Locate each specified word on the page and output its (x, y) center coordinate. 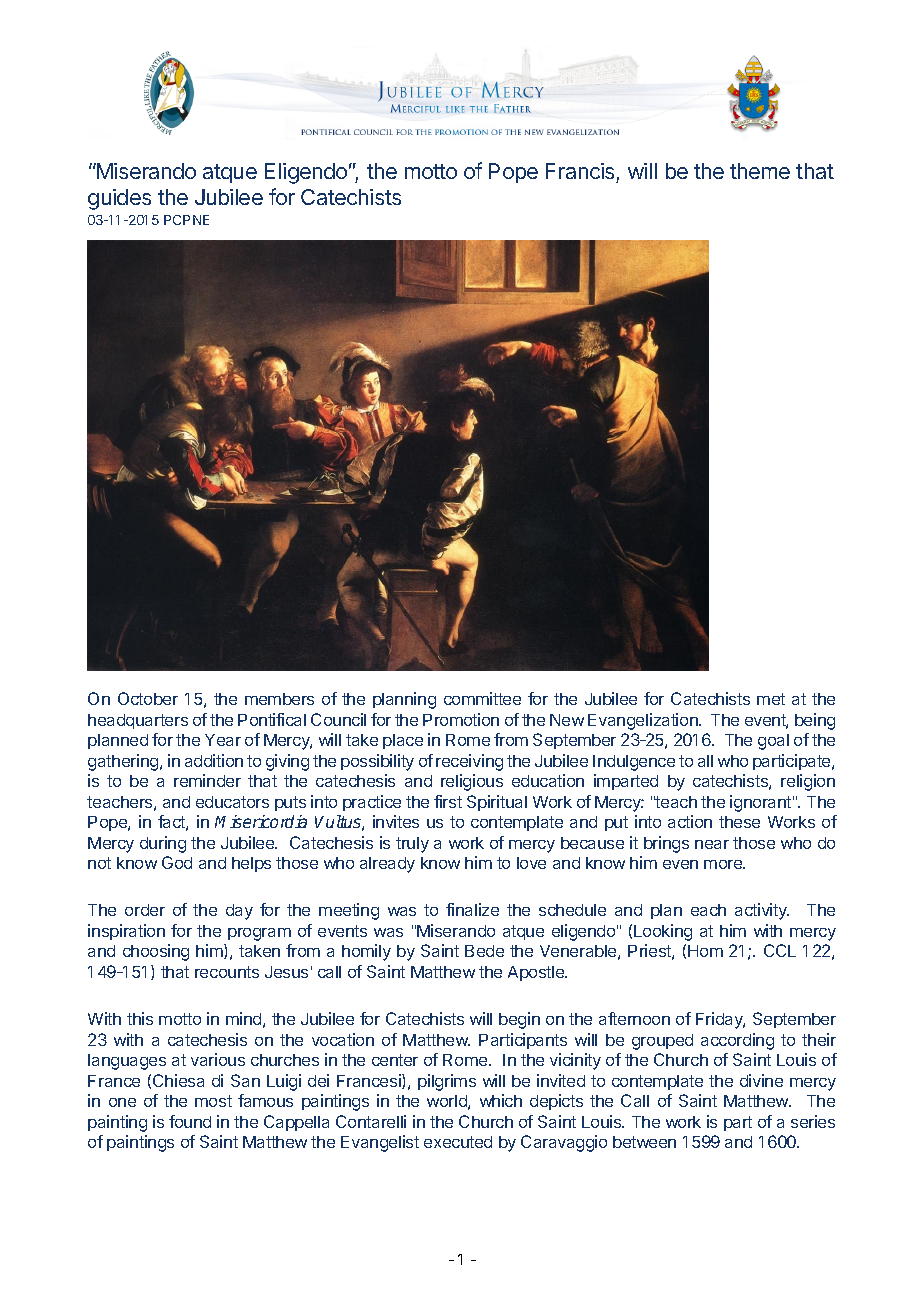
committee (482, 698)
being (815, 721)
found (190, 1121)
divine (761, 1080)
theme (760, 171)
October (148, 698)
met (771, 699)
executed (458, 1142)
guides (119, 199)
